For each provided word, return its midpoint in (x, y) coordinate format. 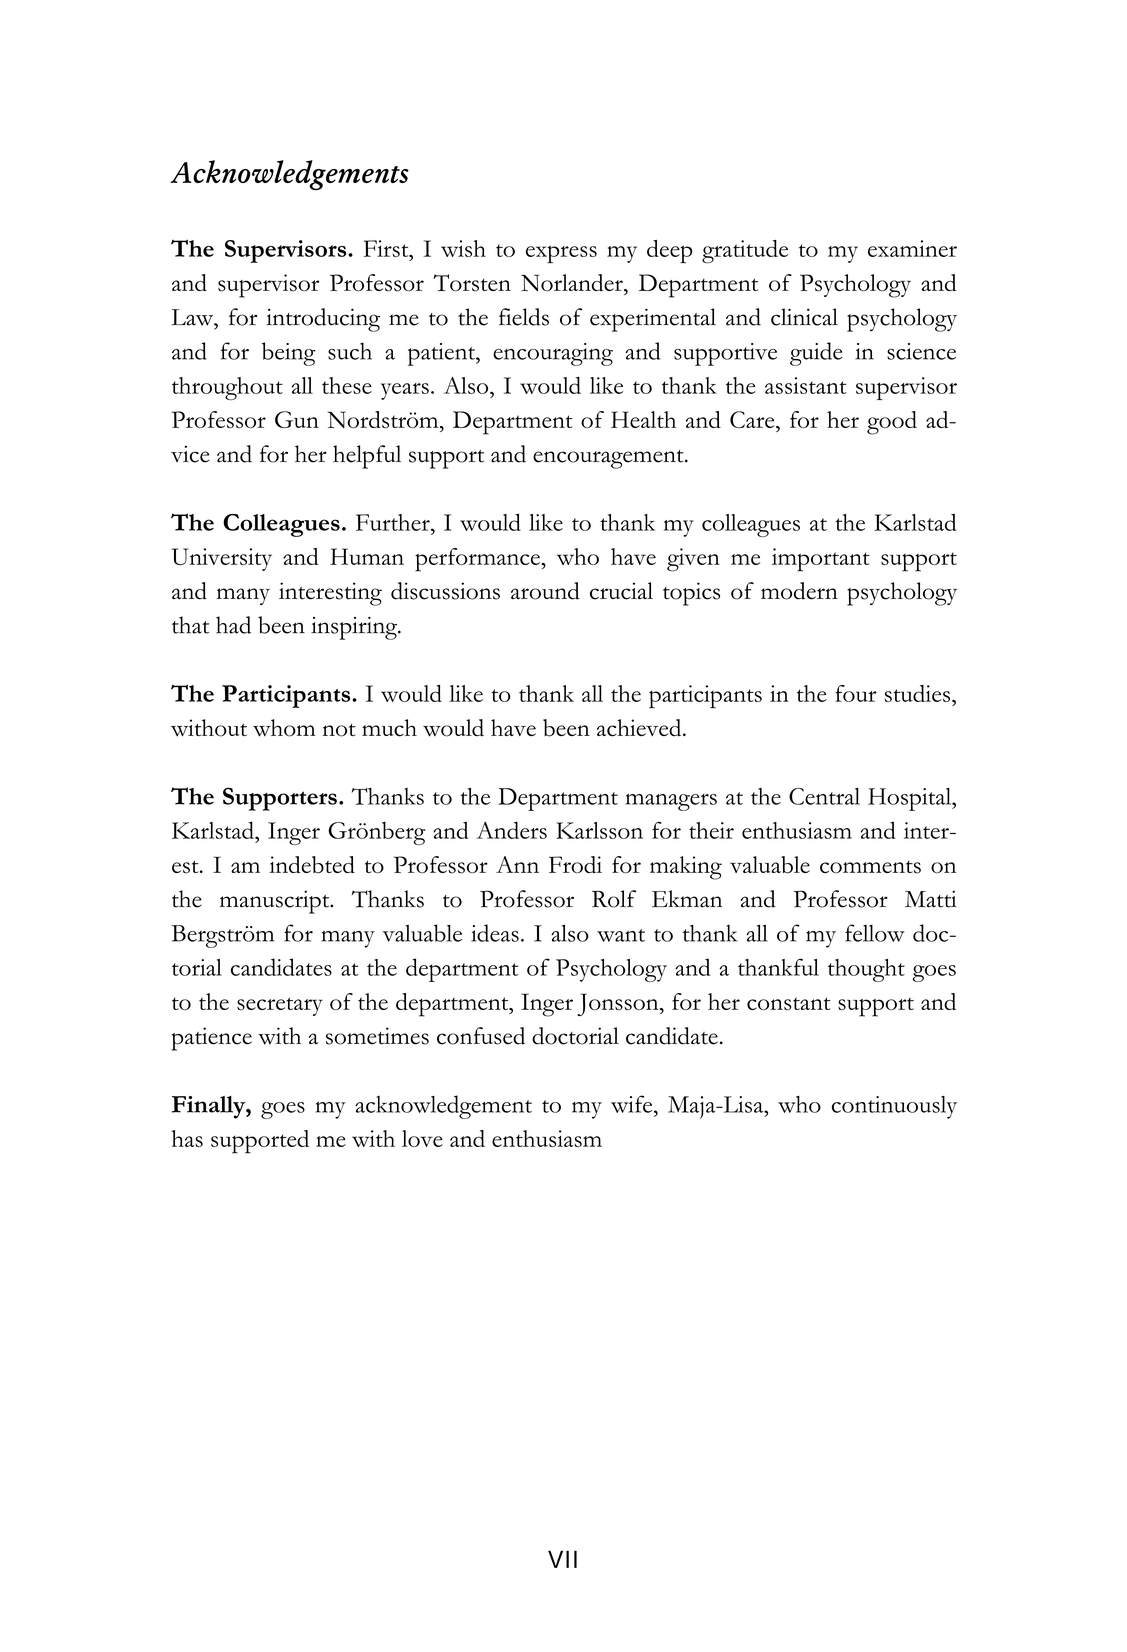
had (233, 625)
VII (562, 1559)
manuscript (276, 902)
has (187, 1138)
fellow (875, 933)
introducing (323, 320)
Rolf (614, 899)
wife (633, 1104)
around (545, 591)
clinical (804, 317)
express (561, 254)
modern (799, 591)
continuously (894, 1107)
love (422, 1138)
